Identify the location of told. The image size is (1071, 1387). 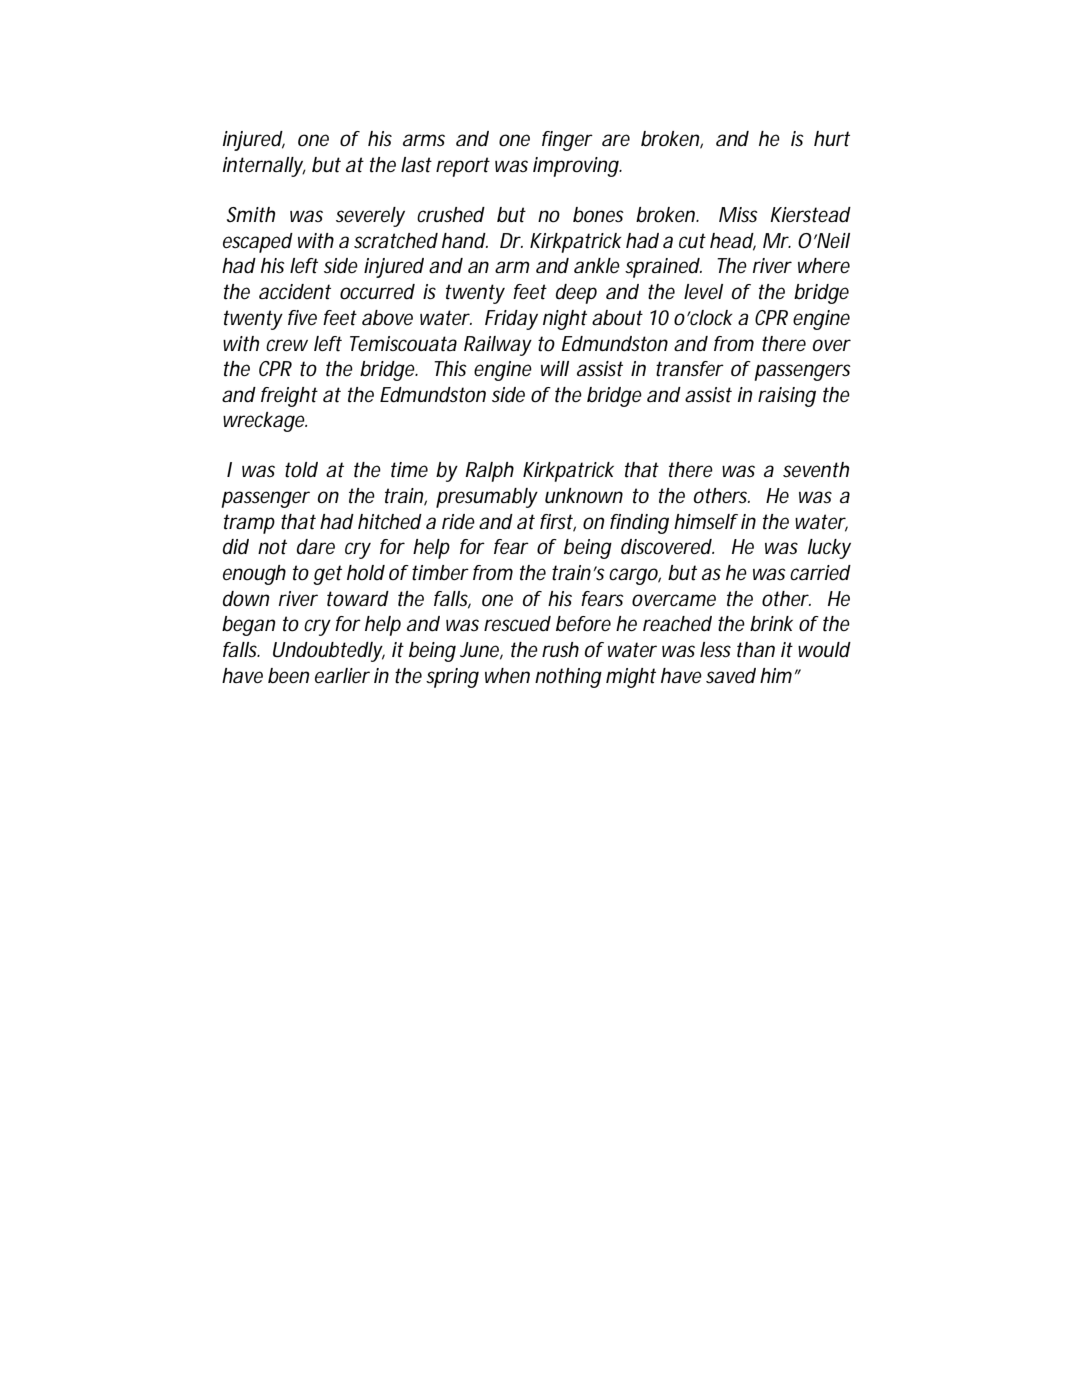
(301, 470).
